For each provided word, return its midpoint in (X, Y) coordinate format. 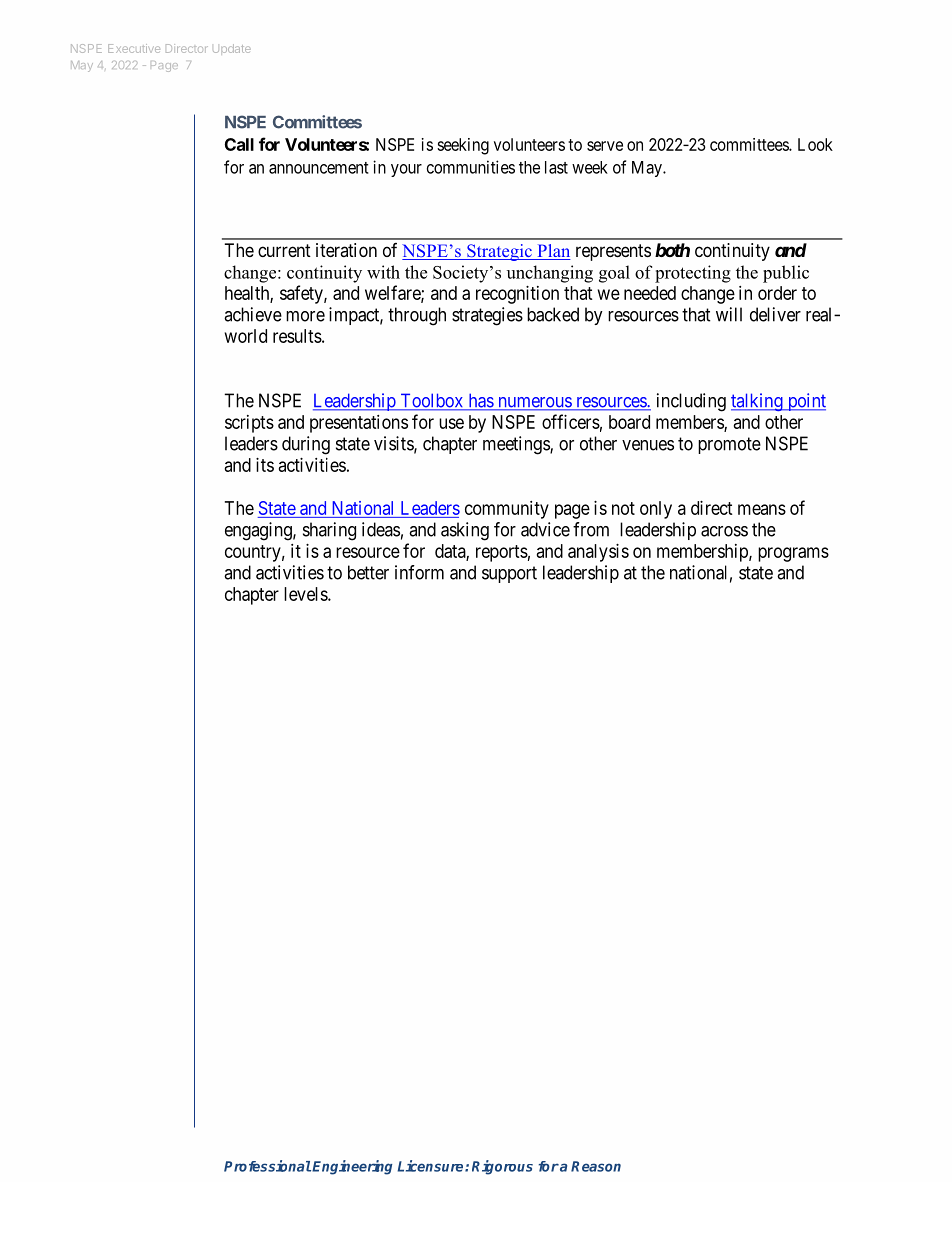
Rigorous (502, 1167)
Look (815, 144)
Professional (267, 1166)
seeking (463, 146)
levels (306, 594)
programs (793, 554)
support (509, 574)
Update (232, 49)
